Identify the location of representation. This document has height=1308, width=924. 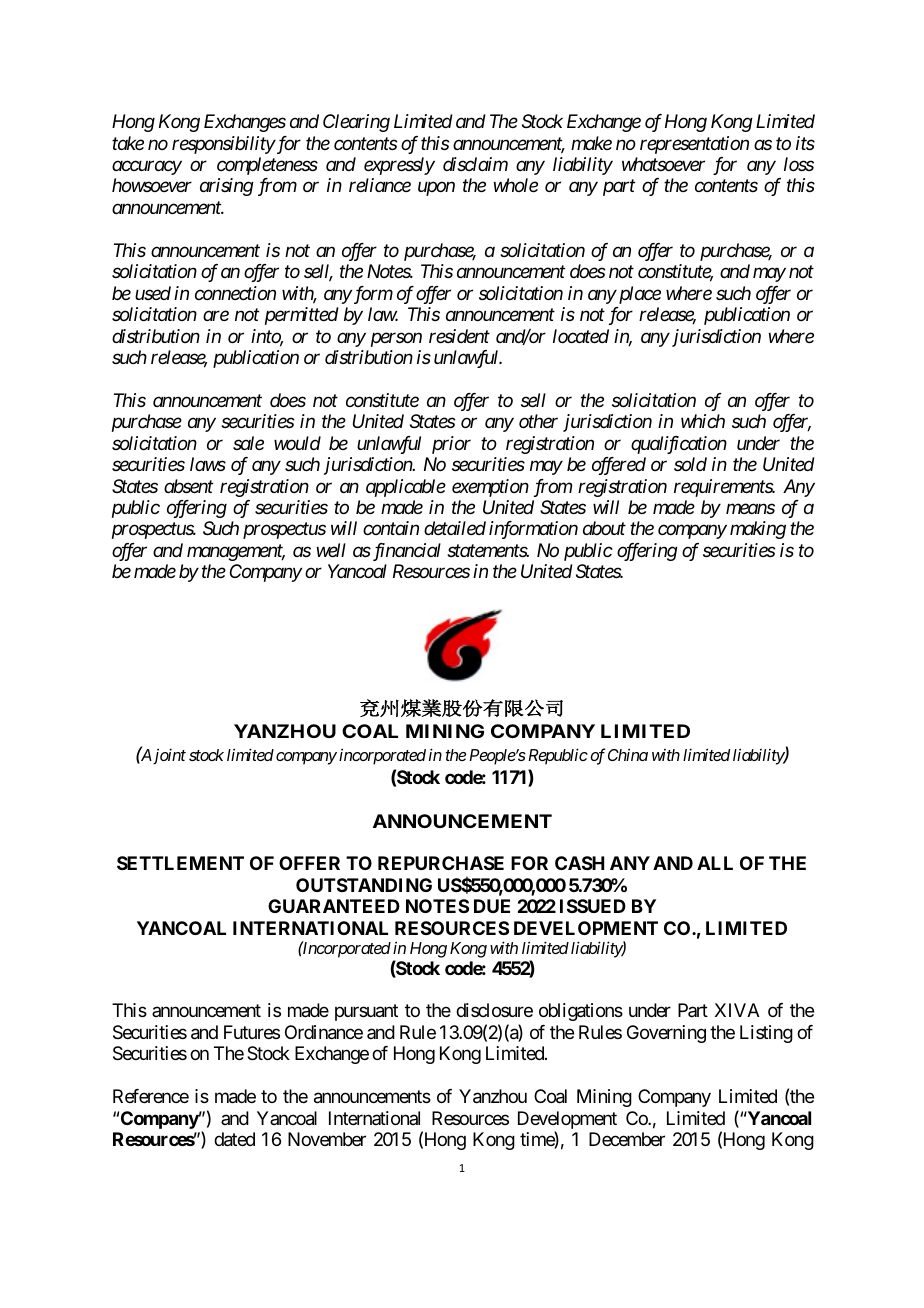
(694, 145).
